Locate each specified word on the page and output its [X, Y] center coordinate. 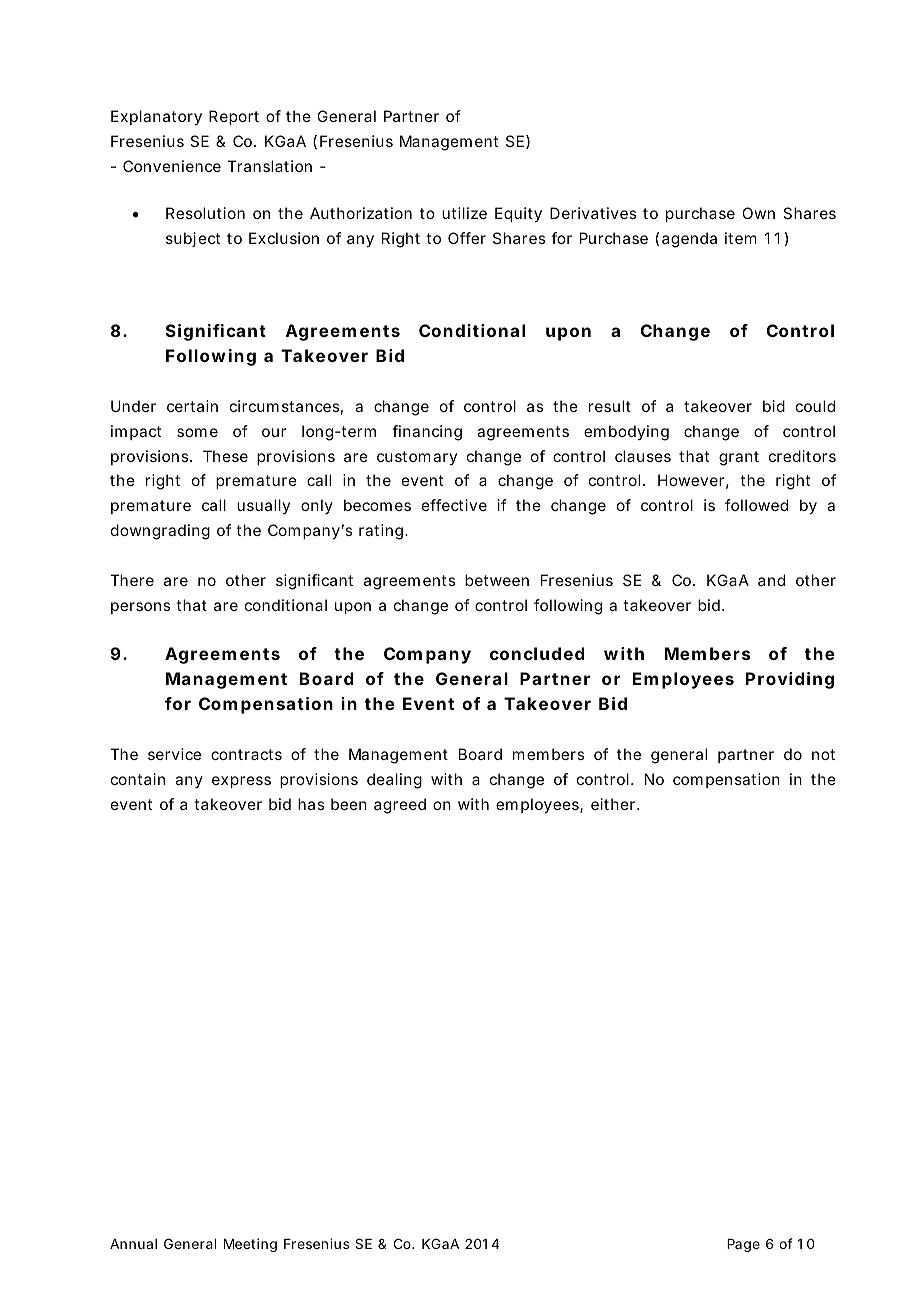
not [823, 754]
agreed [400, 806]
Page [743, 1245]
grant [739, 458]
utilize [464, 213]
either [615, 804]
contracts [246, 754]
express [241, 782]
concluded [537, 653]
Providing [790, 680]
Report [234, 117]
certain [192, 406]
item [740, 238]
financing [427, 433]
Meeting [250, 1245]
